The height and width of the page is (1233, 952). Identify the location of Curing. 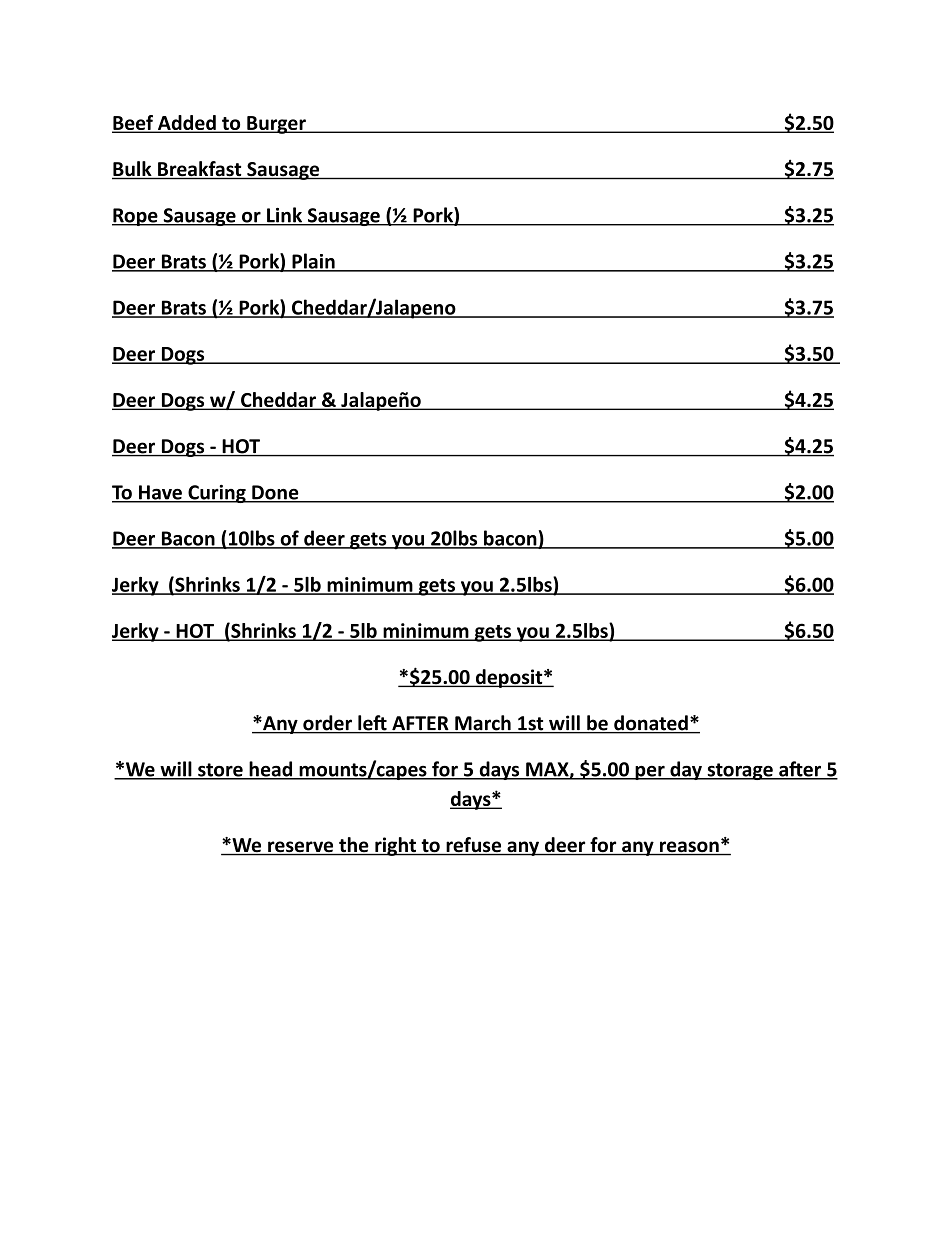
(217, 494).
